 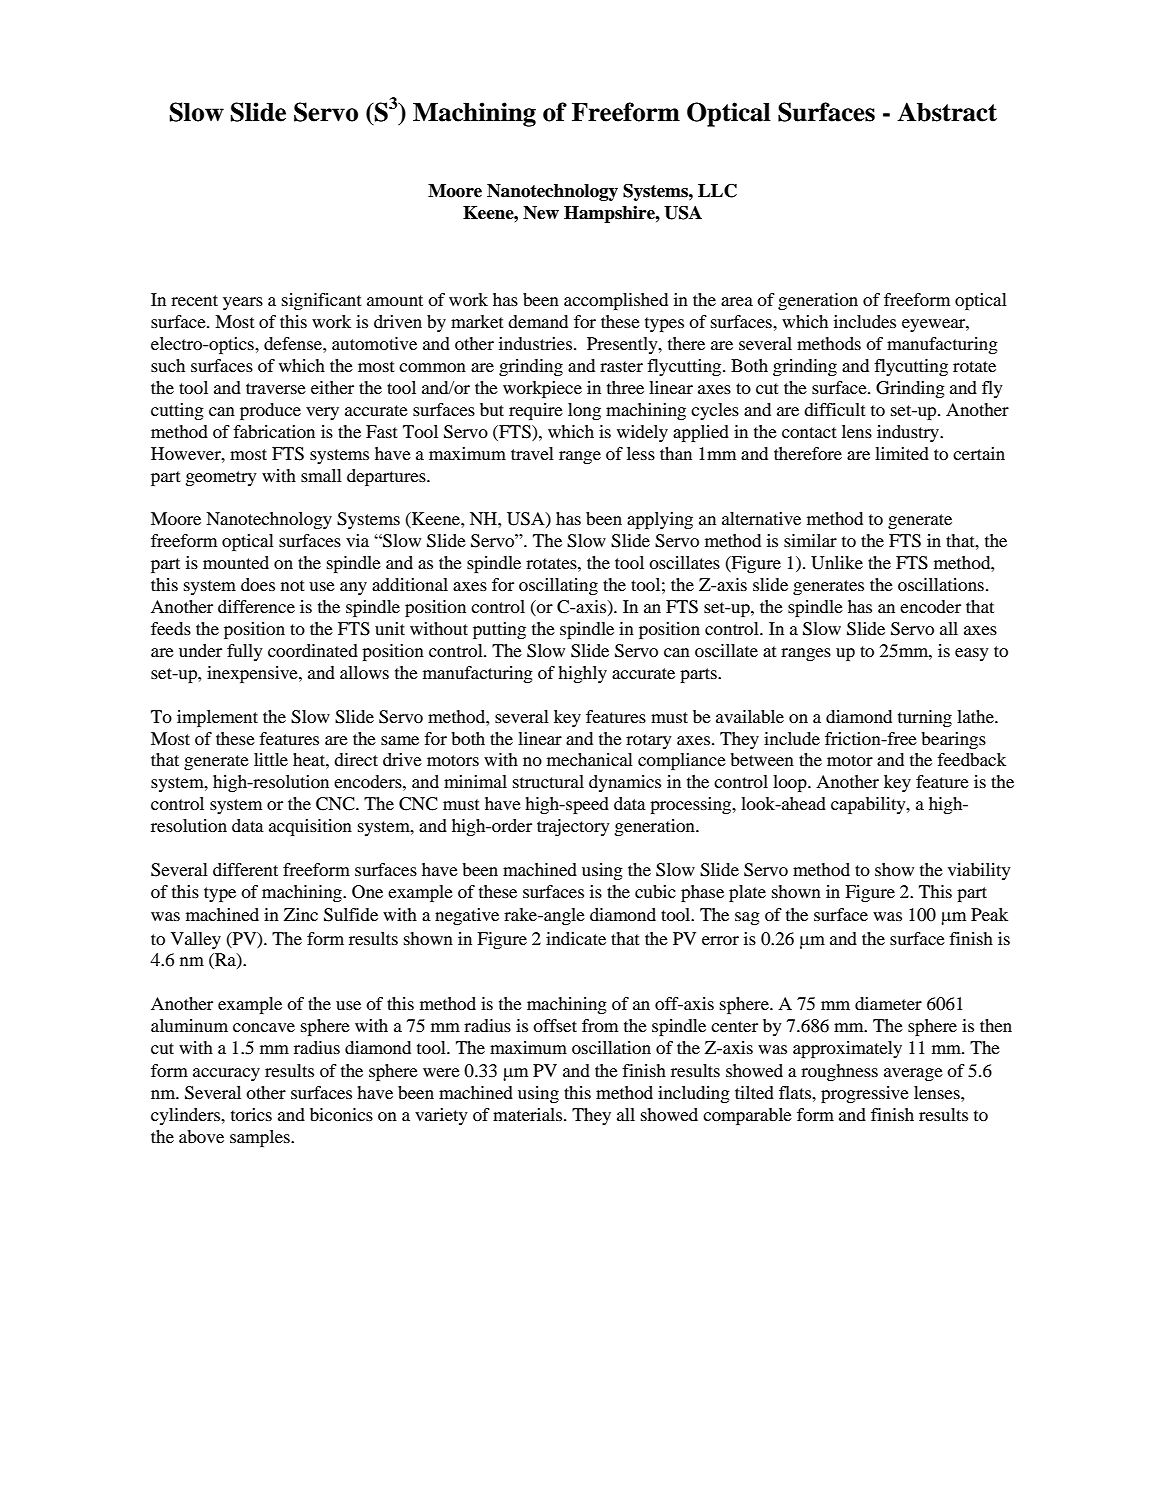 What do you see at coordinates (558, 586) in the page?
I see `oscillating` at bounding box center [558, 586].
